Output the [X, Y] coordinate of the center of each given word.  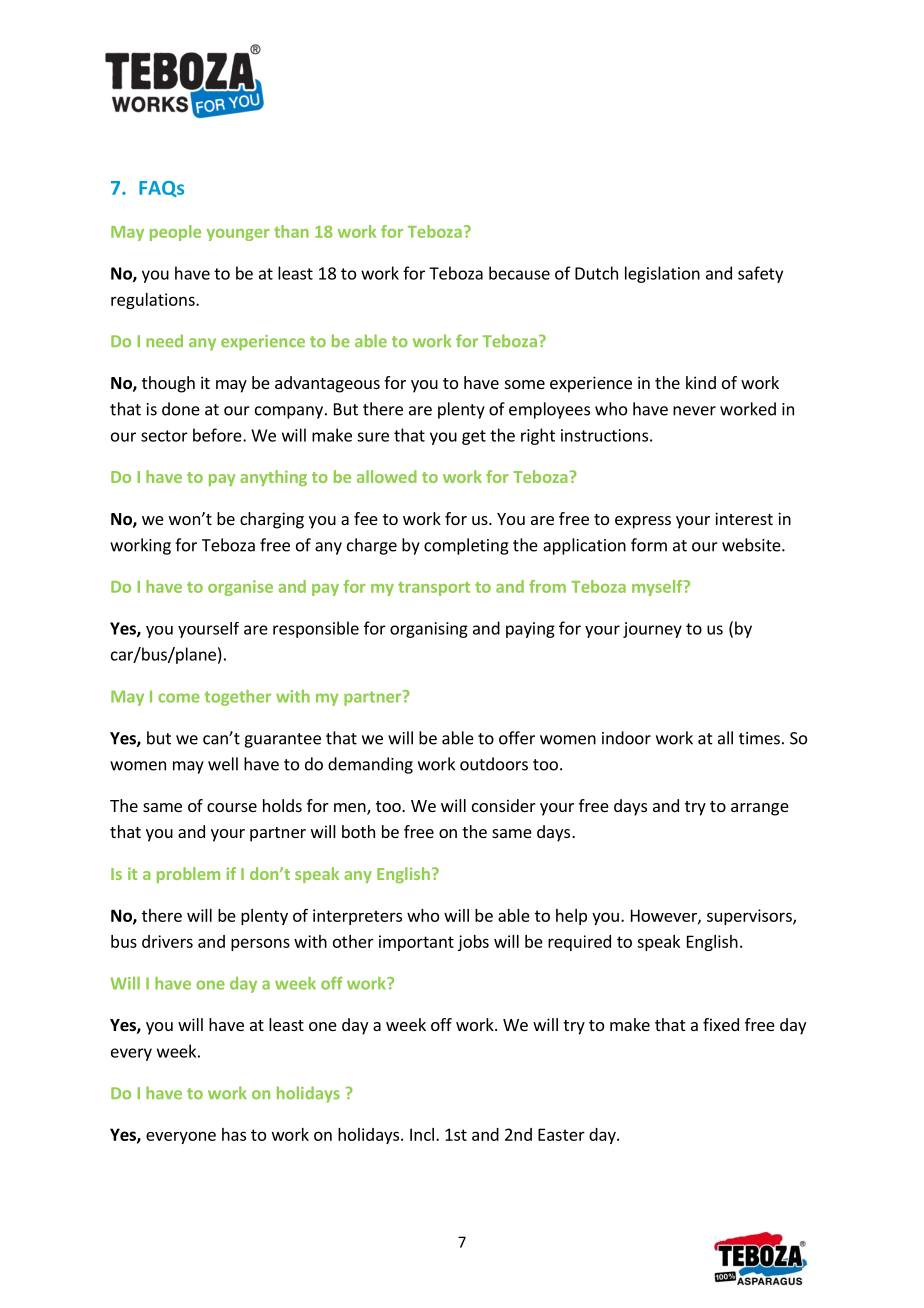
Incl [422, 1134]
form [649, 545]
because [519, 273]
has [234, 1134]
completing [466, 546]
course [232, 807]
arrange [760, 809]
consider [504, 805]
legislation [662, 274]
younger [238, 235]
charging [272, 520]
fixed [721, 1024]
